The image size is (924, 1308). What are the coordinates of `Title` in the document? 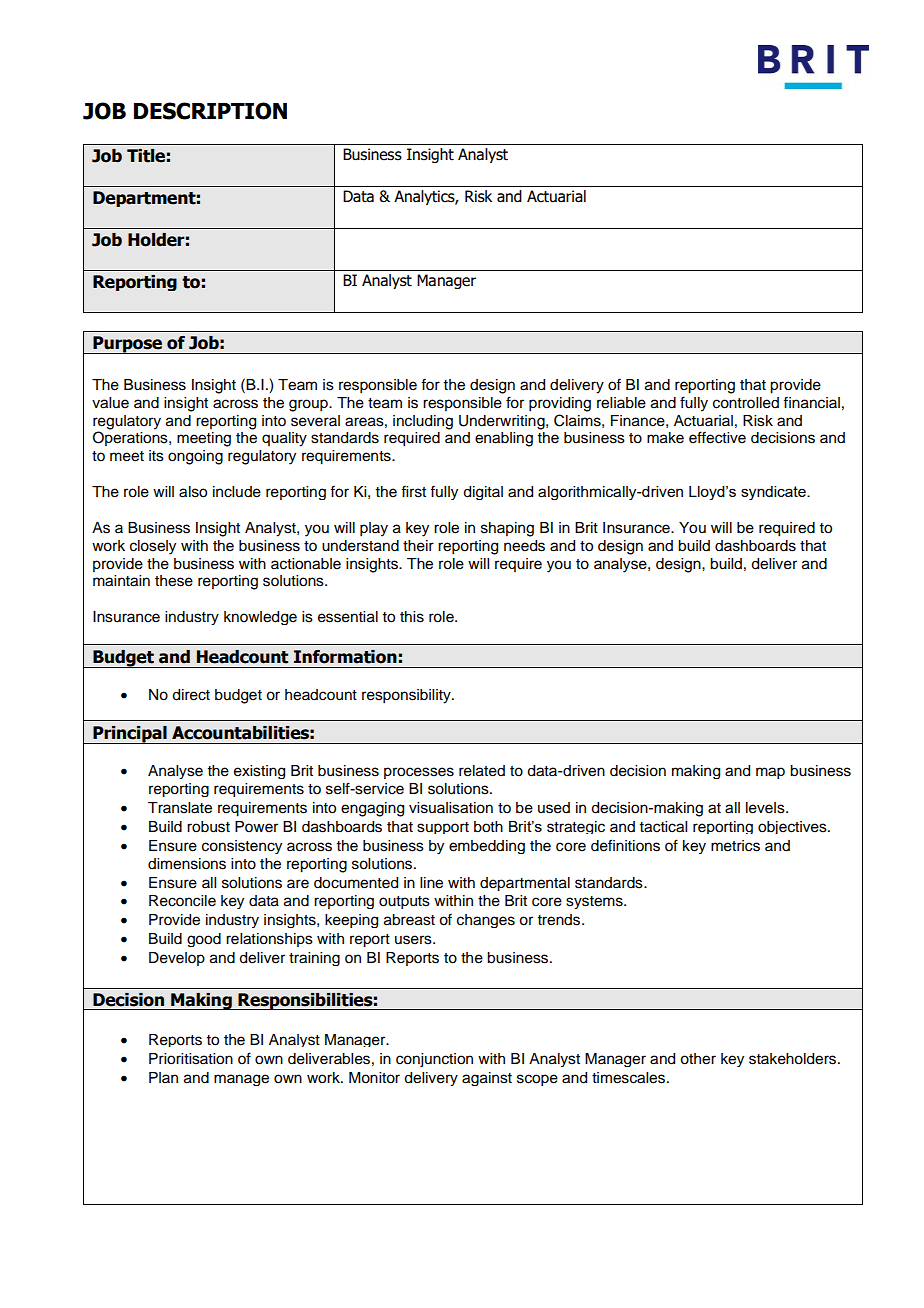 It's located at (146, 156).
